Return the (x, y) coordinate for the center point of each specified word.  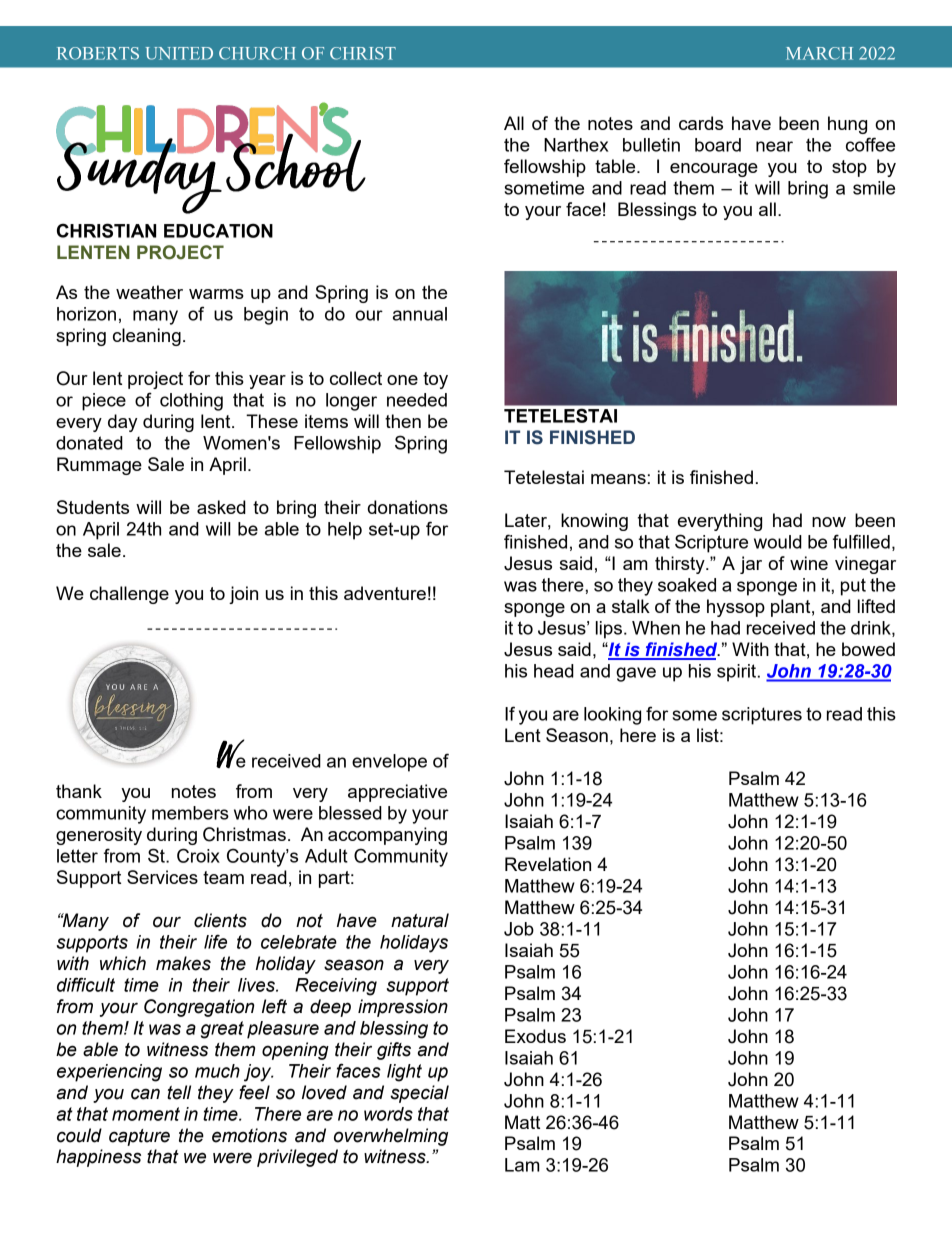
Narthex (576, 145)
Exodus (535, 1036)
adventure (385, 593)
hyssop (736, 608)
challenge (129, 595)
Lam (522, 1165)
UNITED (179, 53)
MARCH (819, 53)
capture (139, 1137)
